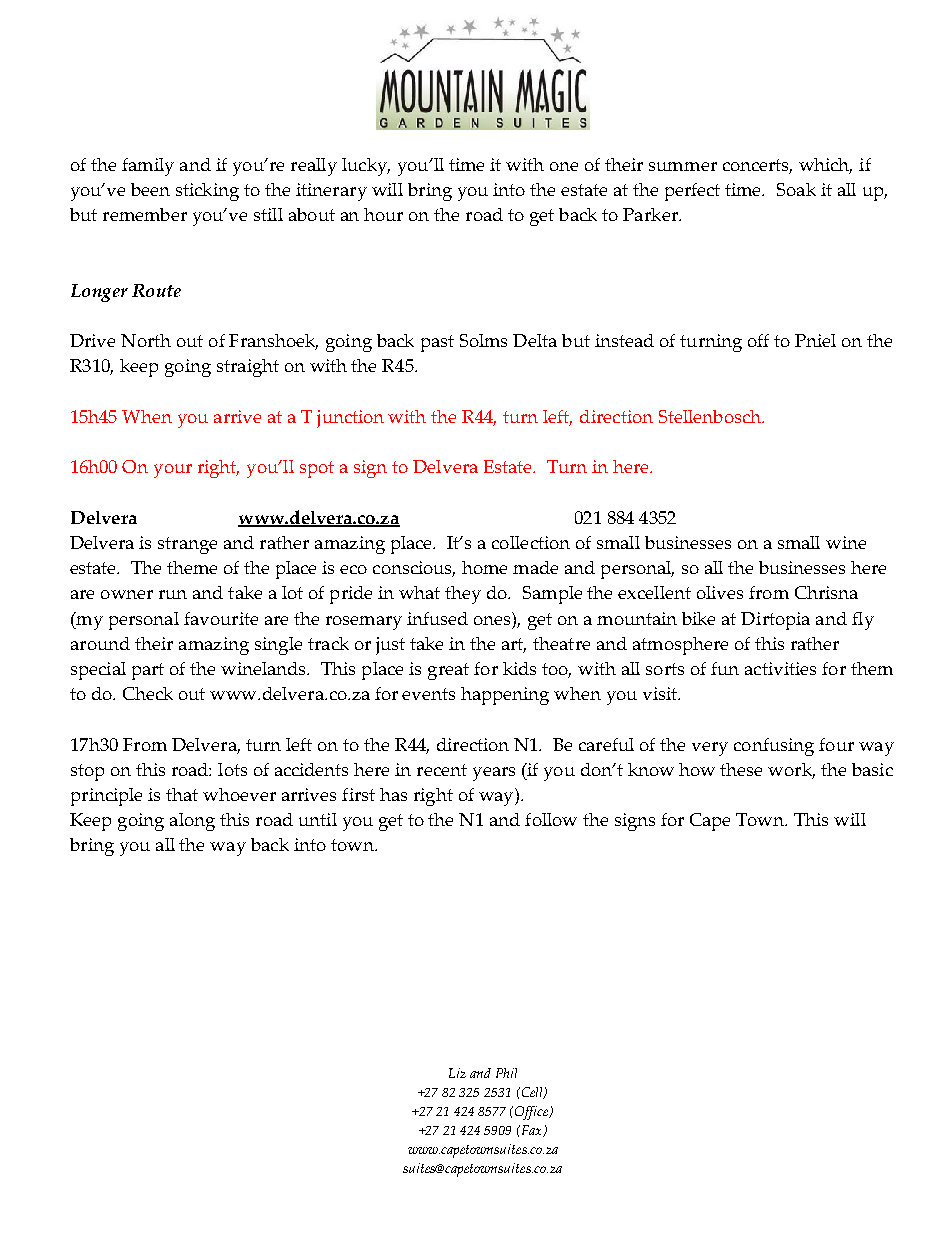  I want to click on these, so click(741, 769).
